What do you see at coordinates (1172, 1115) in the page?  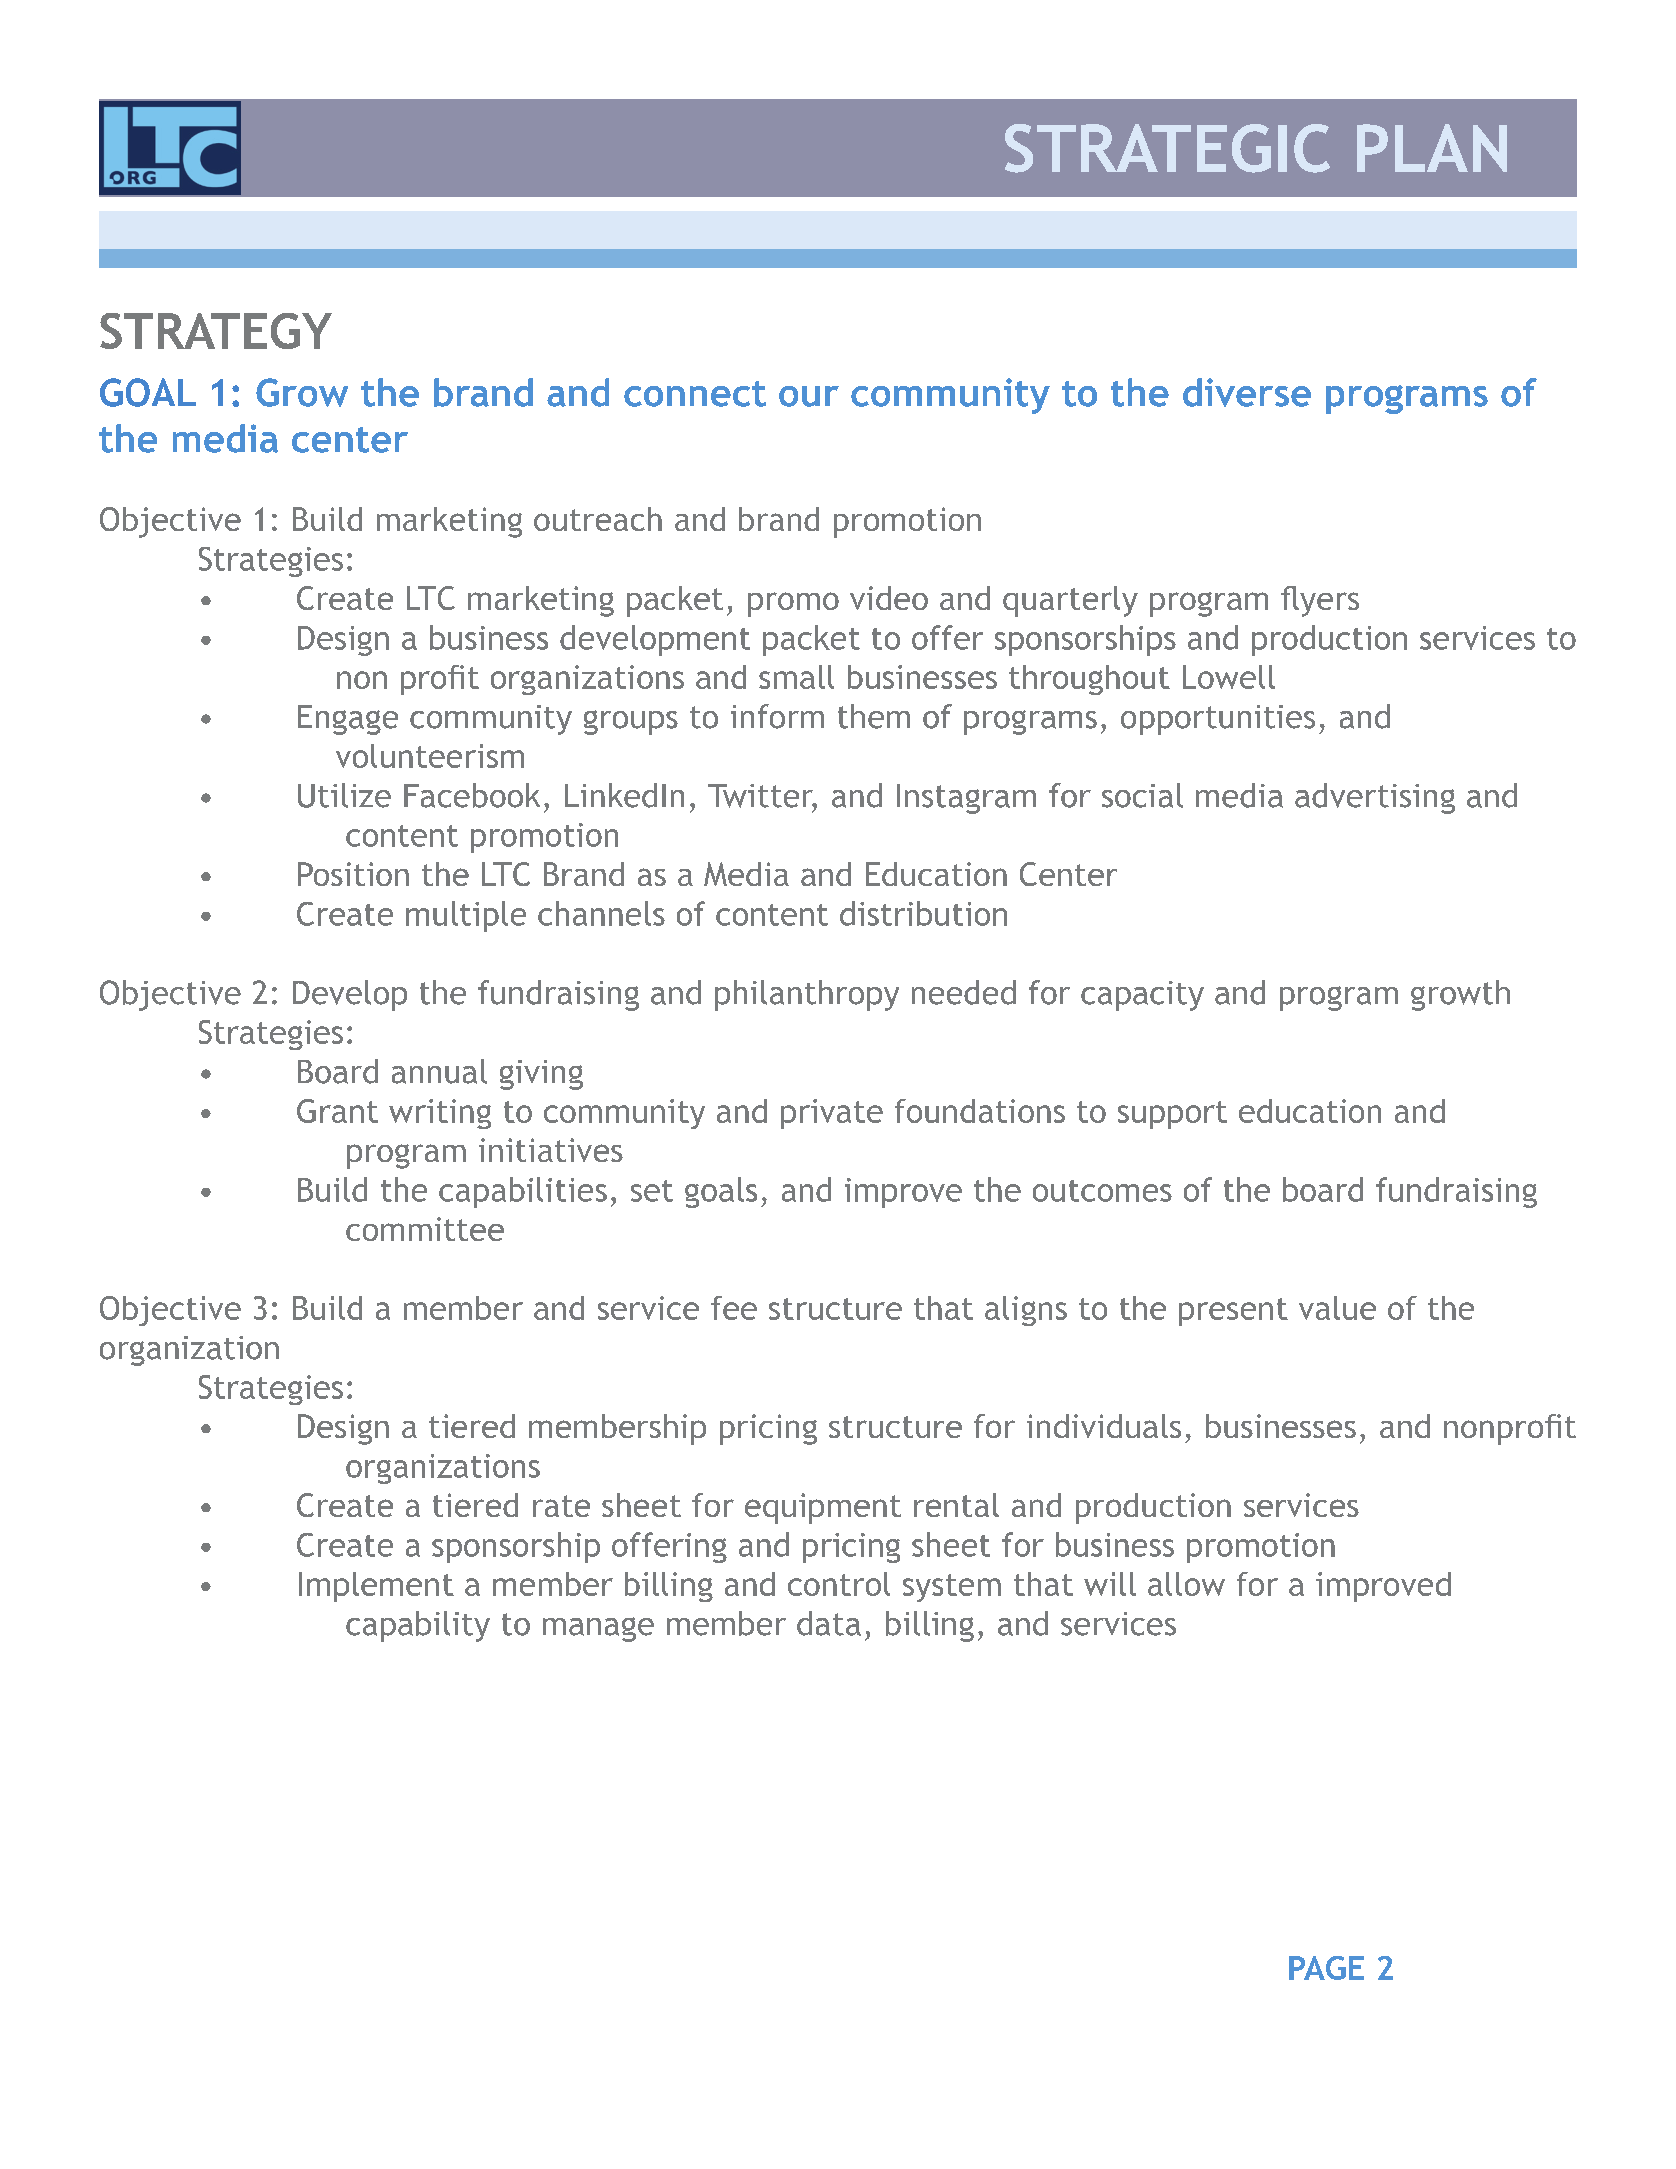 I see `support` at bounding box center [1172, 1115].
